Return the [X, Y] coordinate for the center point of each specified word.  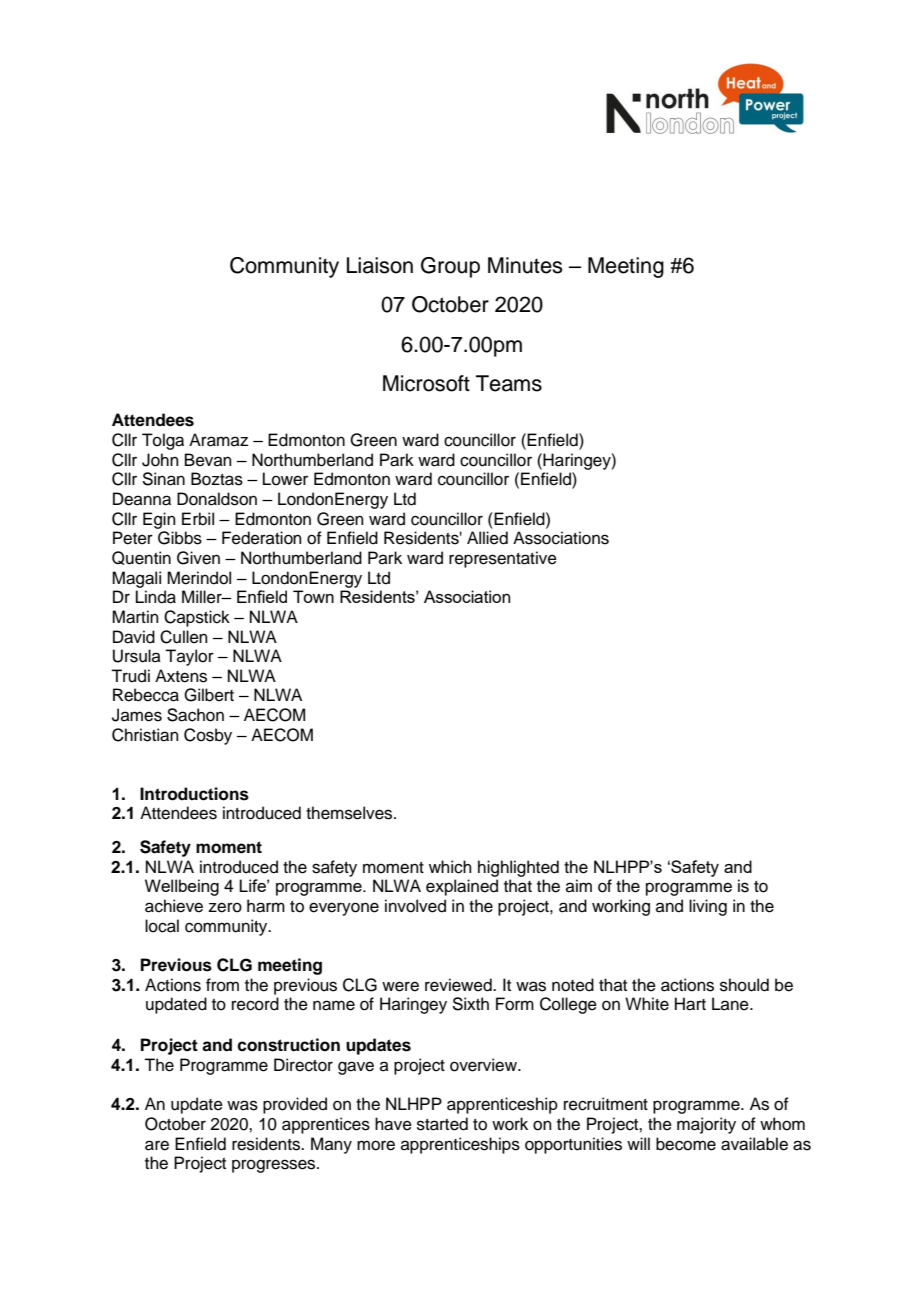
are [157, 1145]
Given [198, 558]
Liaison [380, 265]
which [450, 867]
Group [450, 267]
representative [503, 559]
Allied [487, 538]
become [686, 1144]
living [708, 907]
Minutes [525, 265]
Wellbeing [182, 887]
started [442, 1124]
